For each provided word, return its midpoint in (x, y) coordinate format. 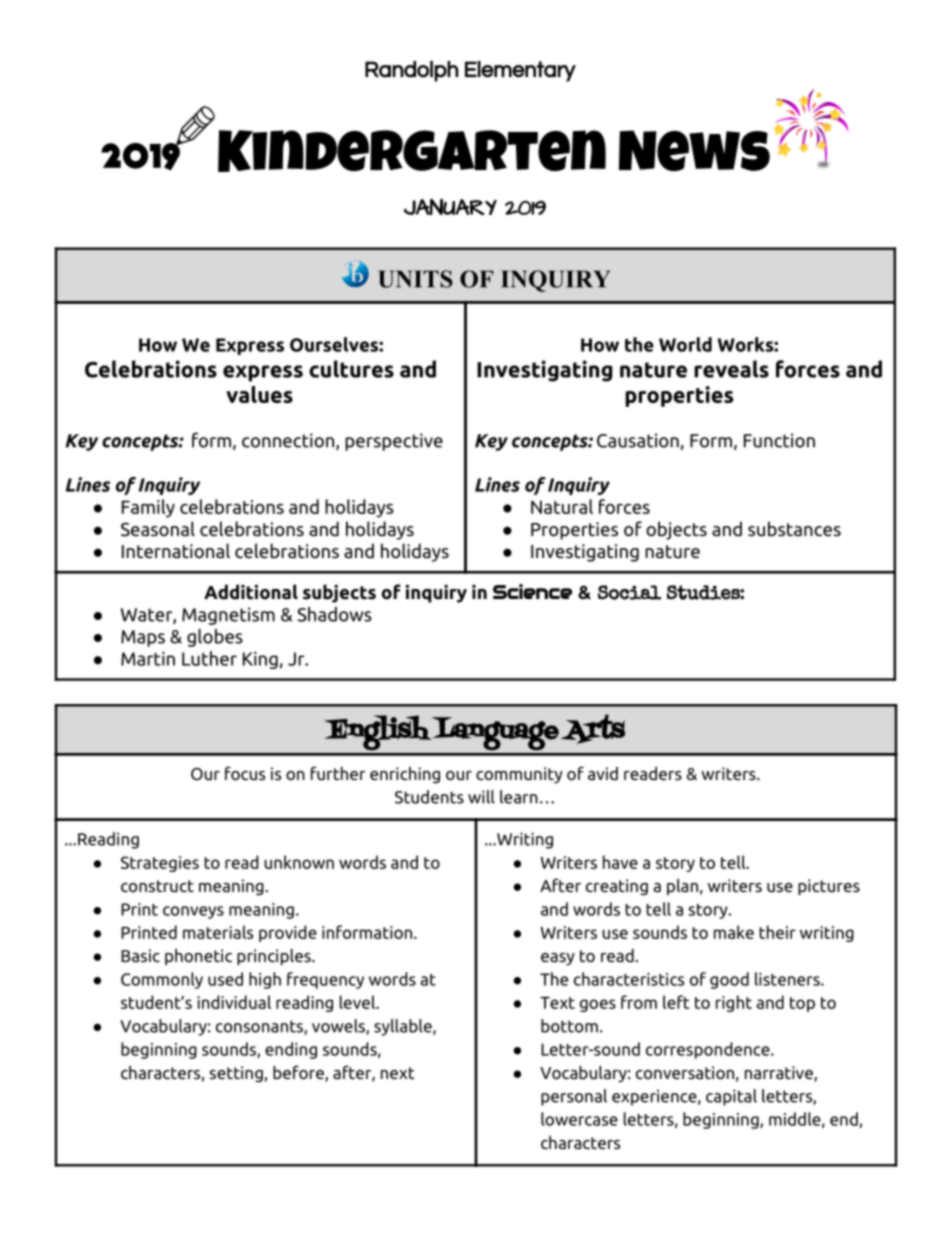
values (259, 394)
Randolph (411, 71)
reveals (731, 369)
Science (532, 591)
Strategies (160, 864)
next (397, 1073)
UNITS (415, 279)
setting (236, 1074)
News (694, 150)
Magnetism (228, 616)
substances (794, 529)
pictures (829, 887)
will (481, 797)
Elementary (520, 71)
